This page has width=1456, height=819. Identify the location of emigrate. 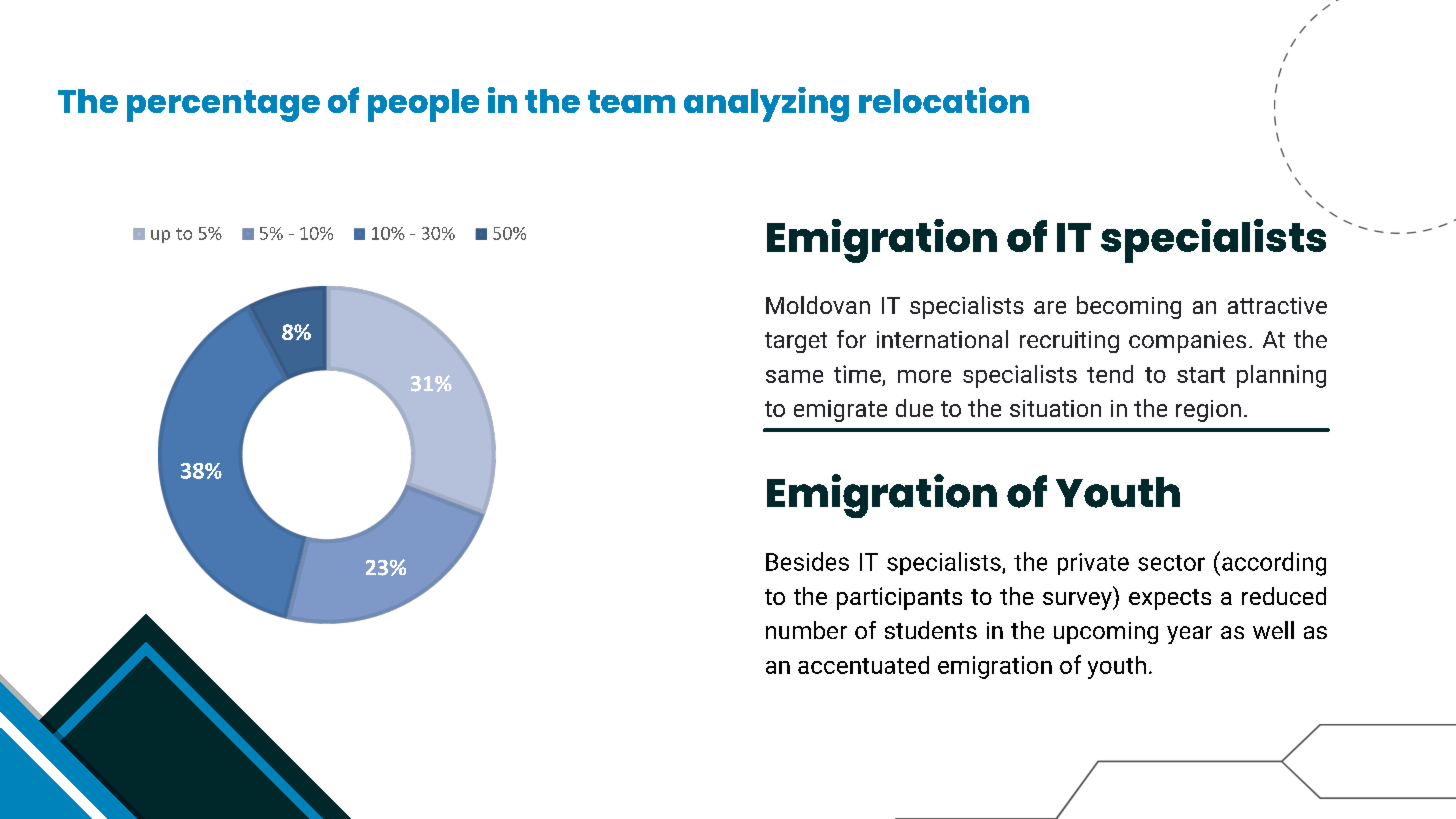
(840, 411).
